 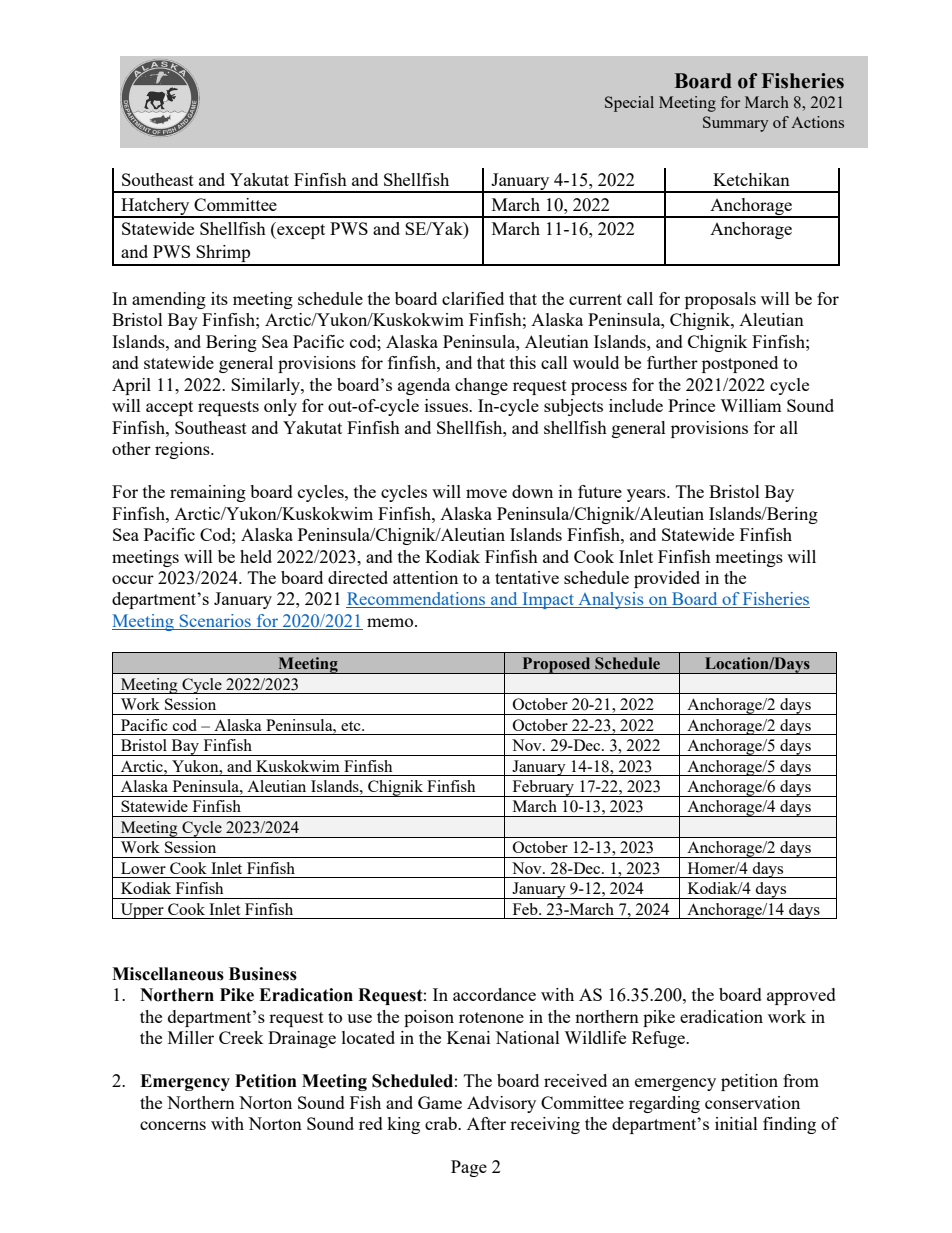 I want to click on Scenarios, so click(x=215, y=622).
